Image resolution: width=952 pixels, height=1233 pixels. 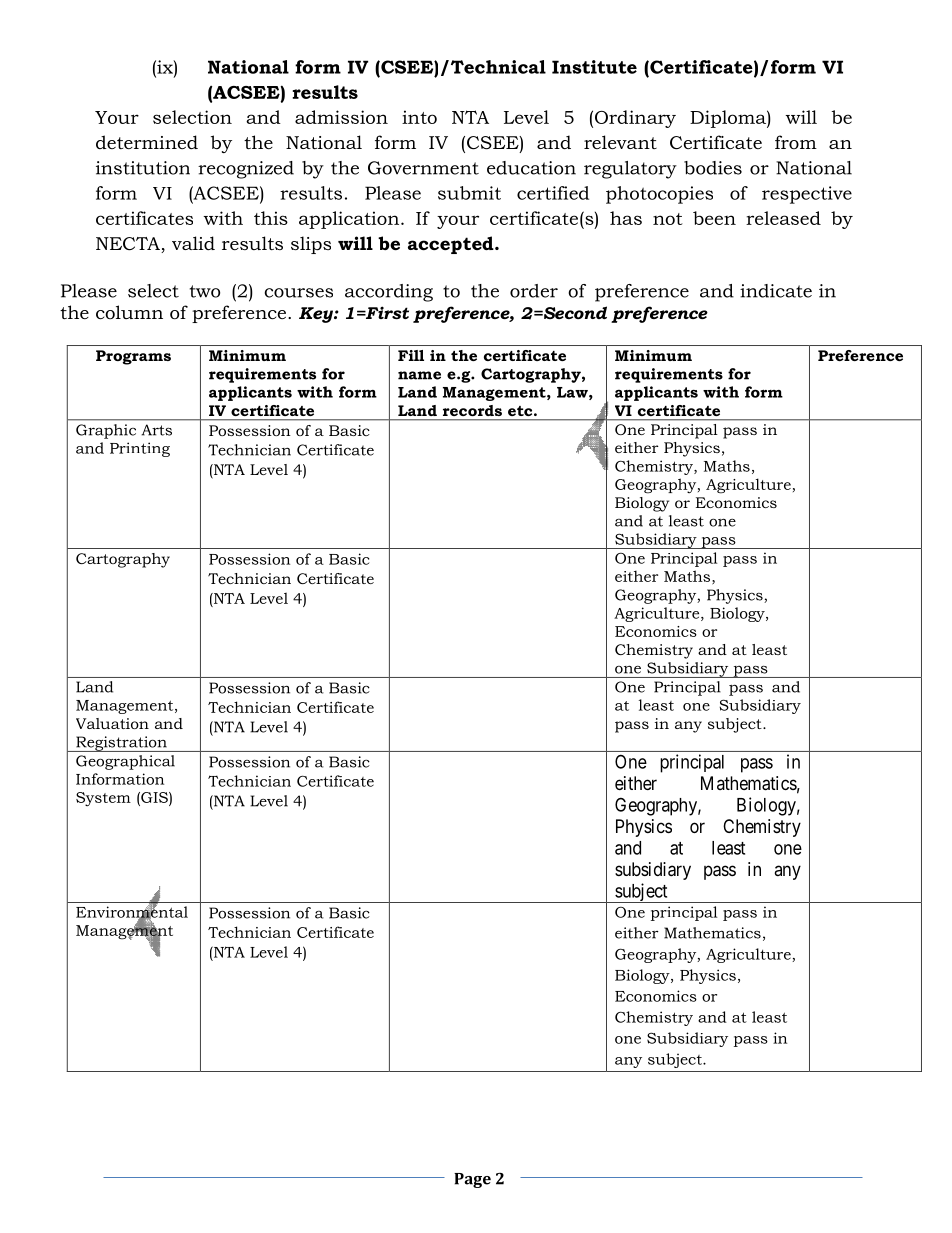 I want to click on name, so click(x=419, y=375).
